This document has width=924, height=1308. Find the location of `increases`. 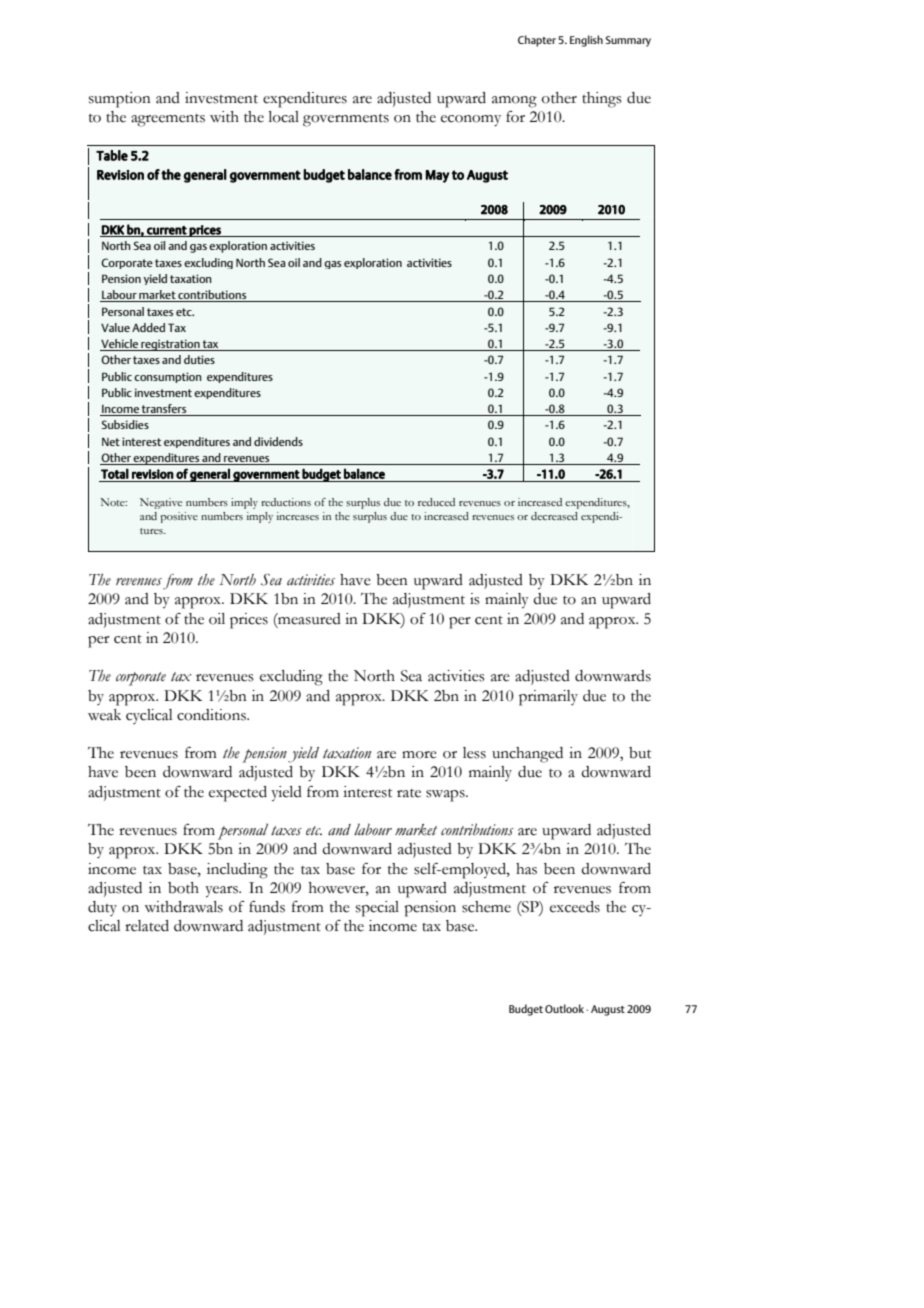

increases is located at coordinates (298, 516).
